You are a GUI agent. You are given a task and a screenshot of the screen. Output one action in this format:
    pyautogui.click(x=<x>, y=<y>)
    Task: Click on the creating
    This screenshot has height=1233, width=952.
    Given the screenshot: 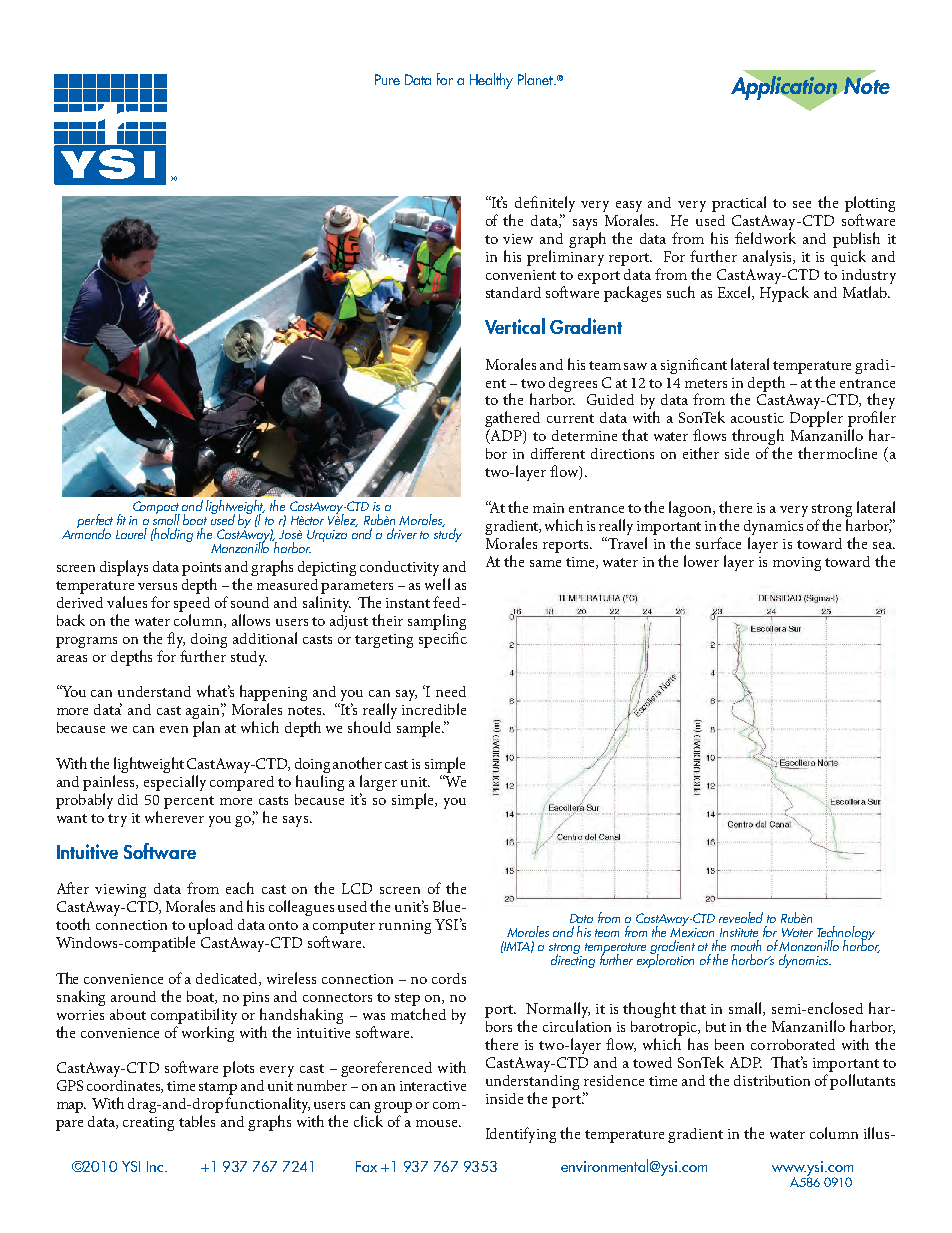 What is the action you would take?
    pyautogui.click(x=148, y=1124)
